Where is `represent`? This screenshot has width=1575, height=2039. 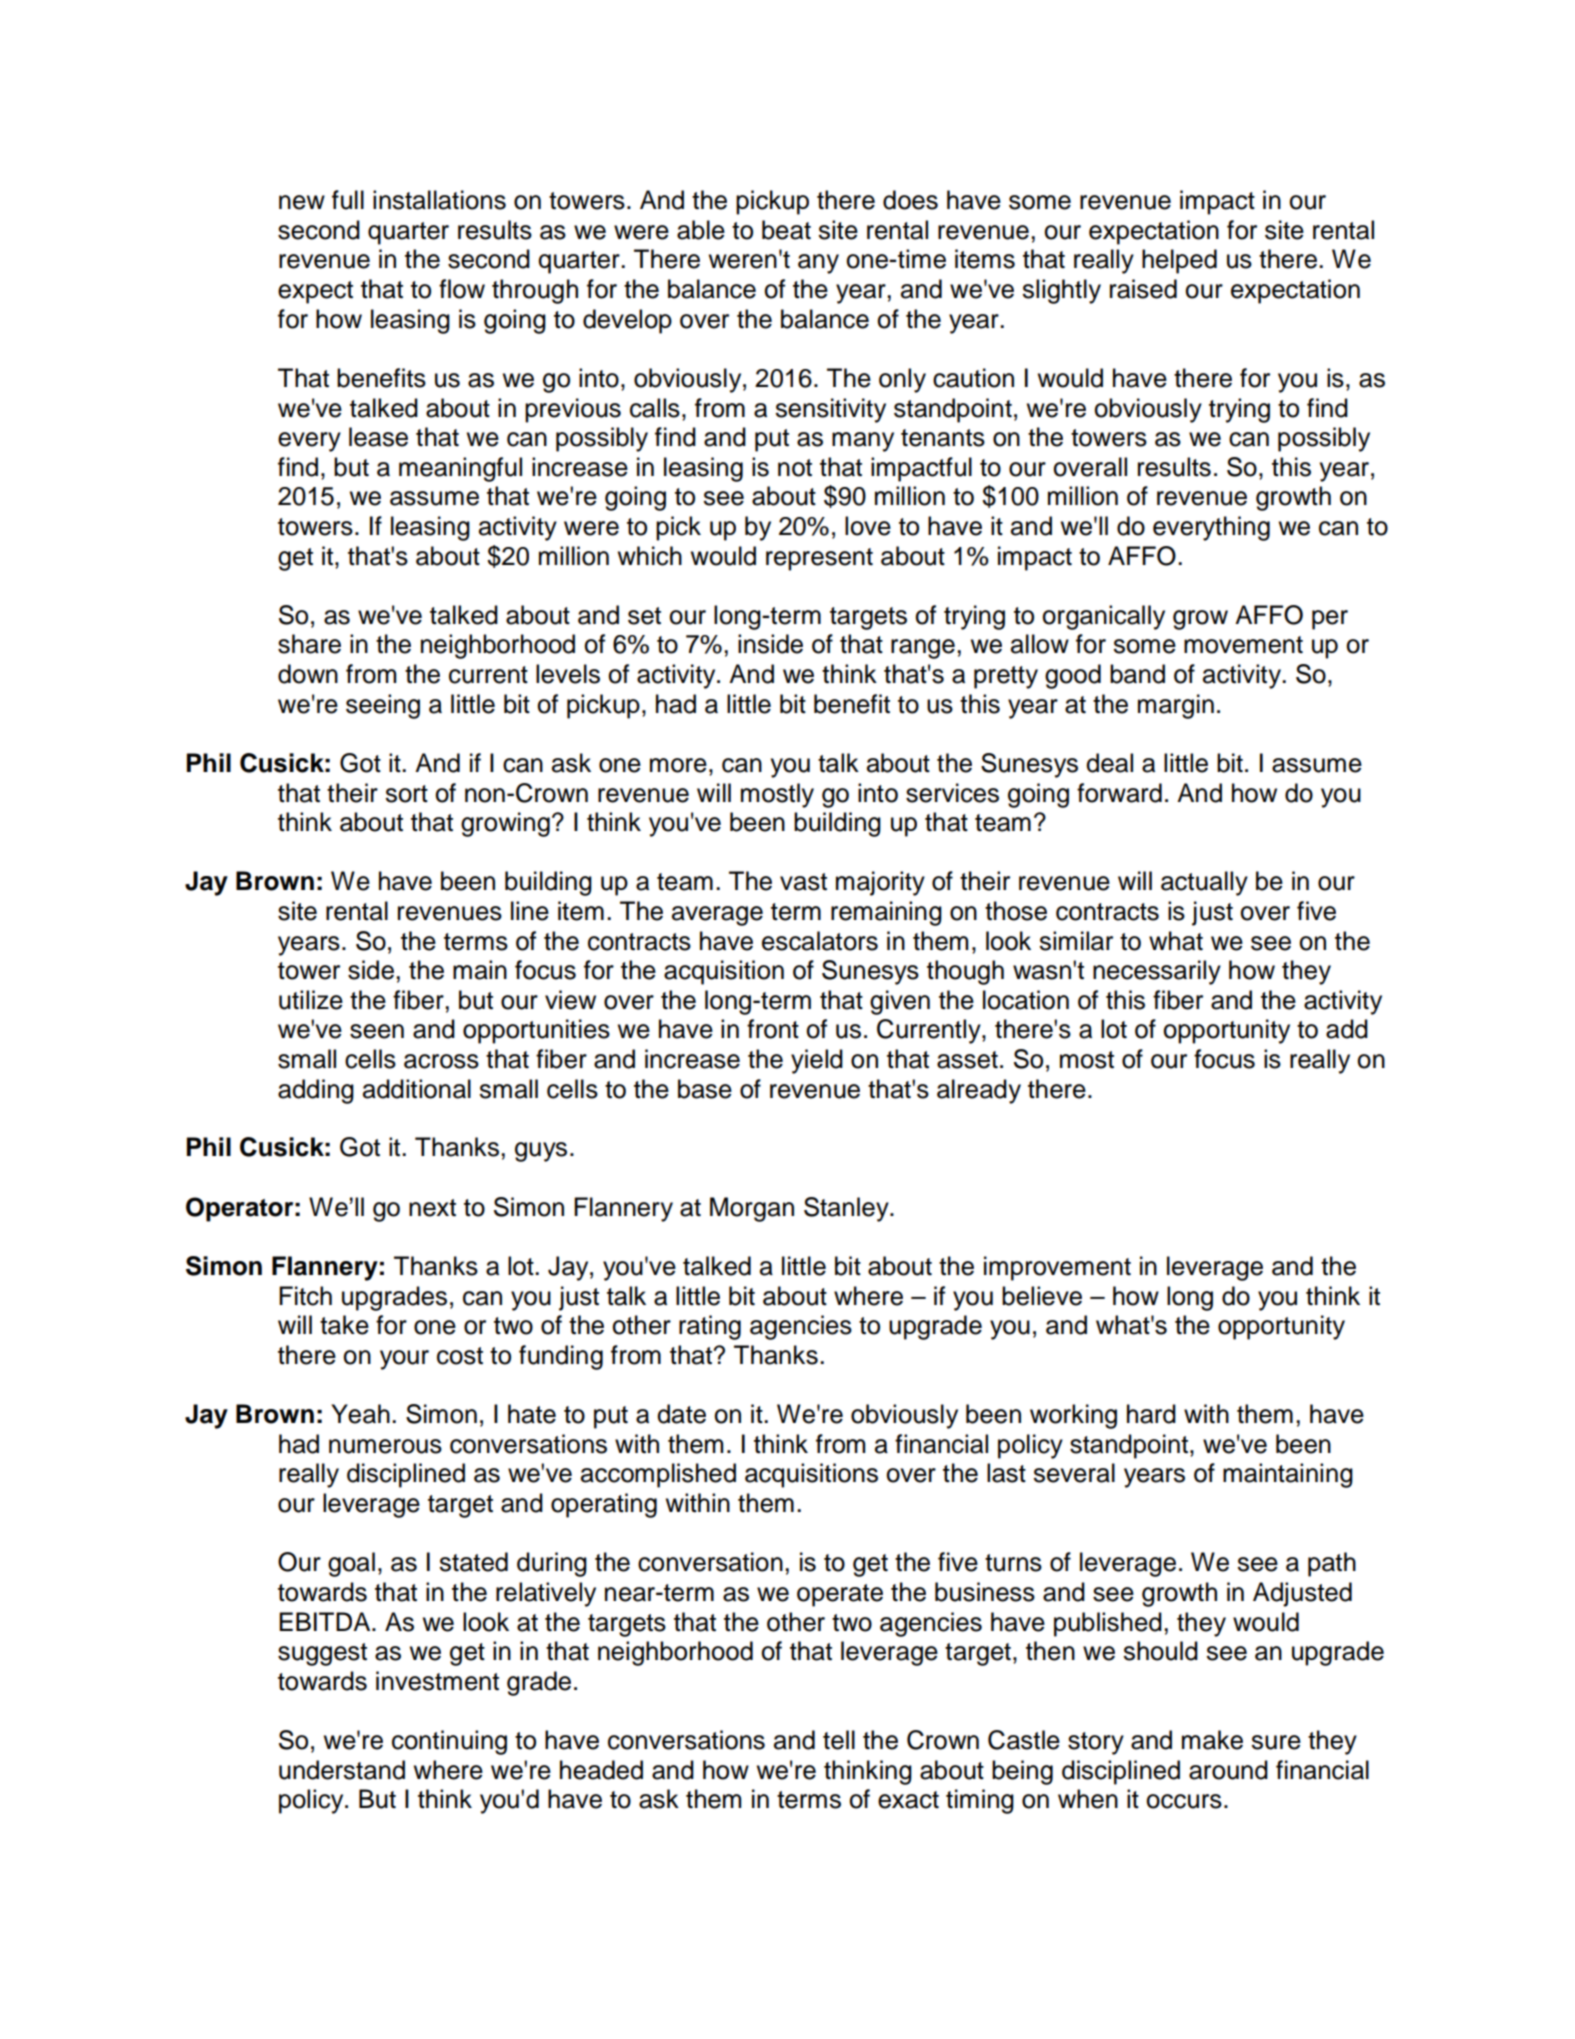 represent is located at coordinates (819, 559).
